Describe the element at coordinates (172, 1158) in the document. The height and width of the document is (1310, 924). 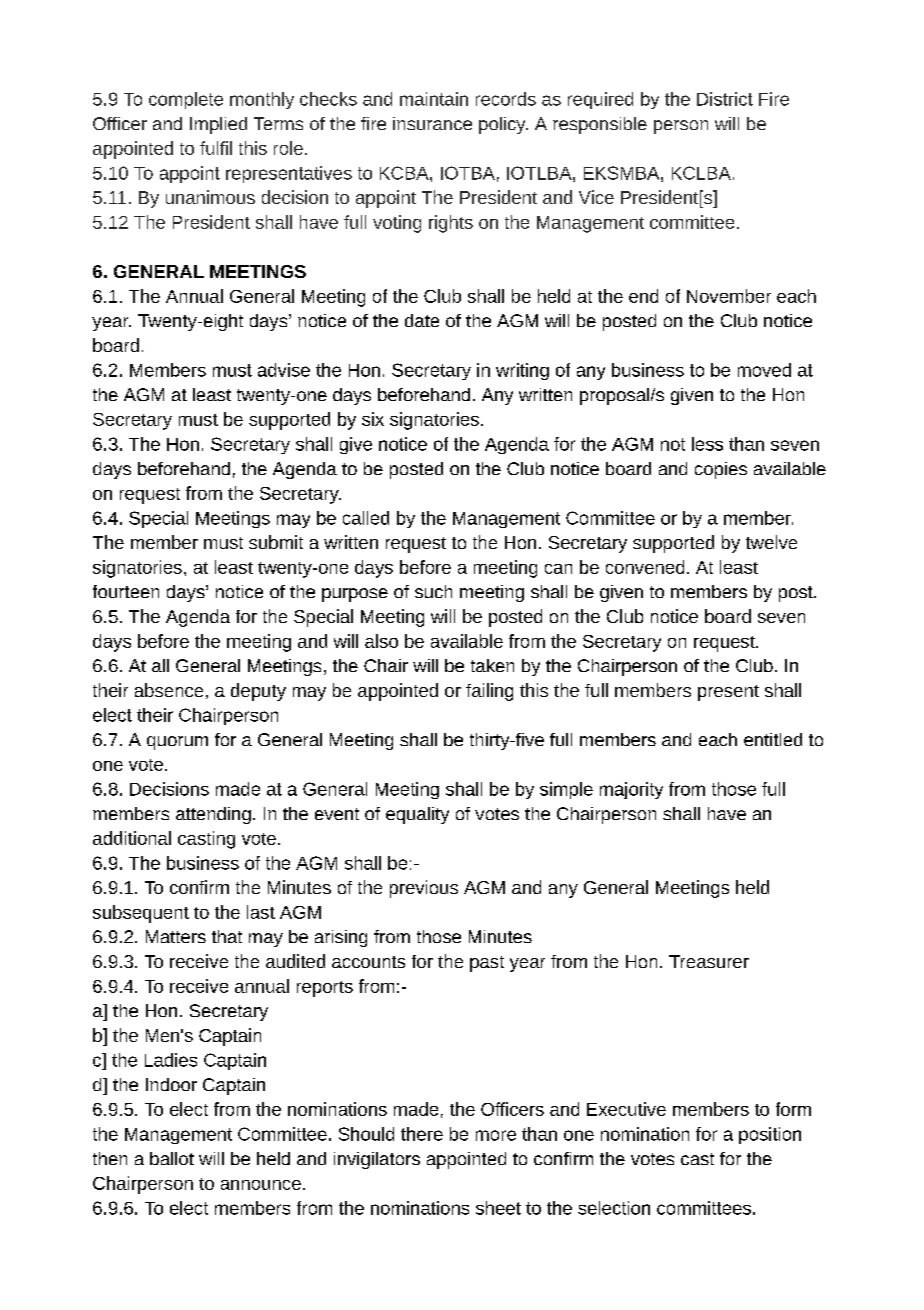
I see `ballot` at that location.
